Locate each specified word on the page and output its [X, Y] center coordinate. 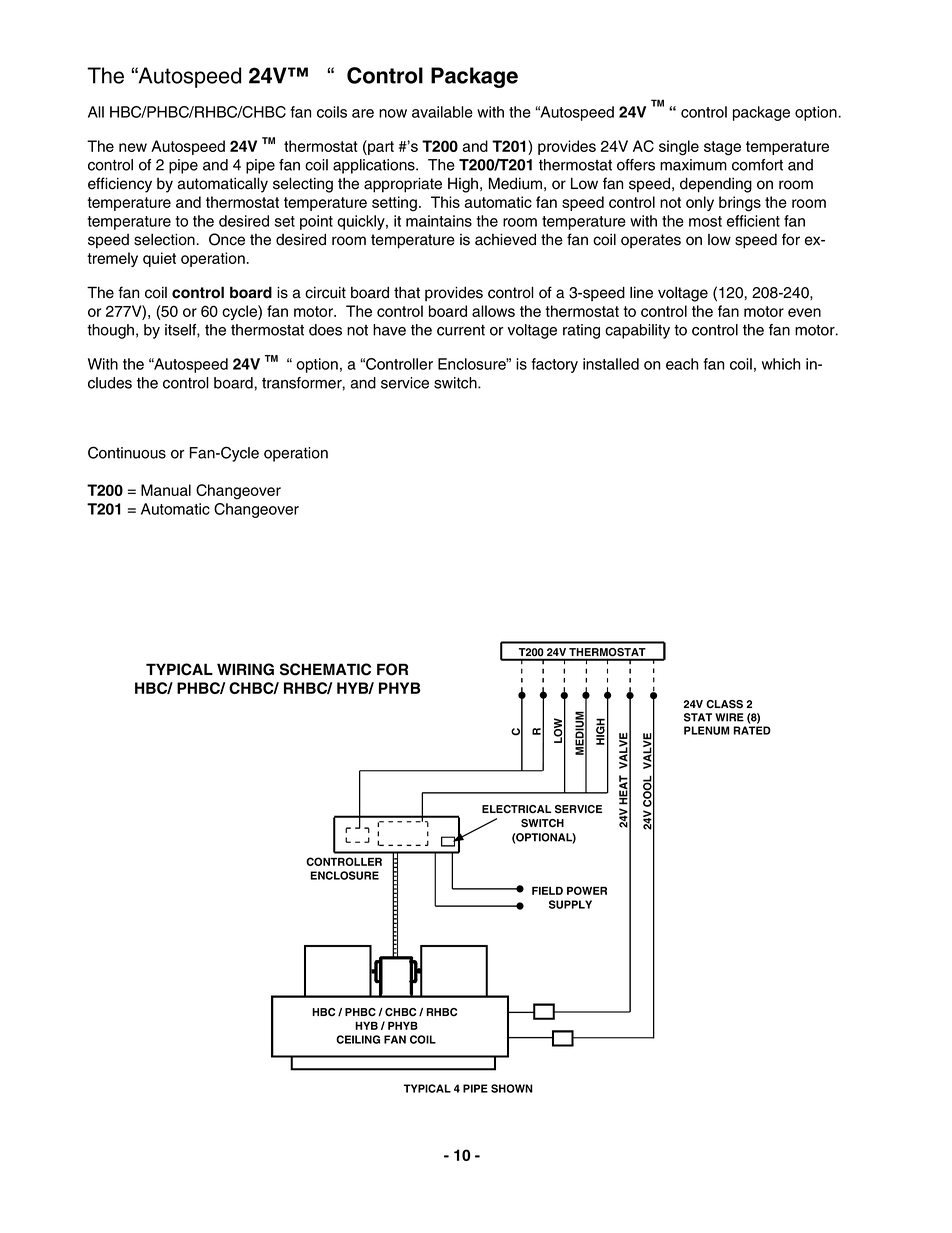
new [133, 147]
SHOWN [512, 1088]
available [442, 112]
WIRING [245, 669]
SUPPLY [570, 904]
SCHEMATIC [325, 669]
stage [722, 148]
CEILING [358, 1039]
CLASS [724, 704]
